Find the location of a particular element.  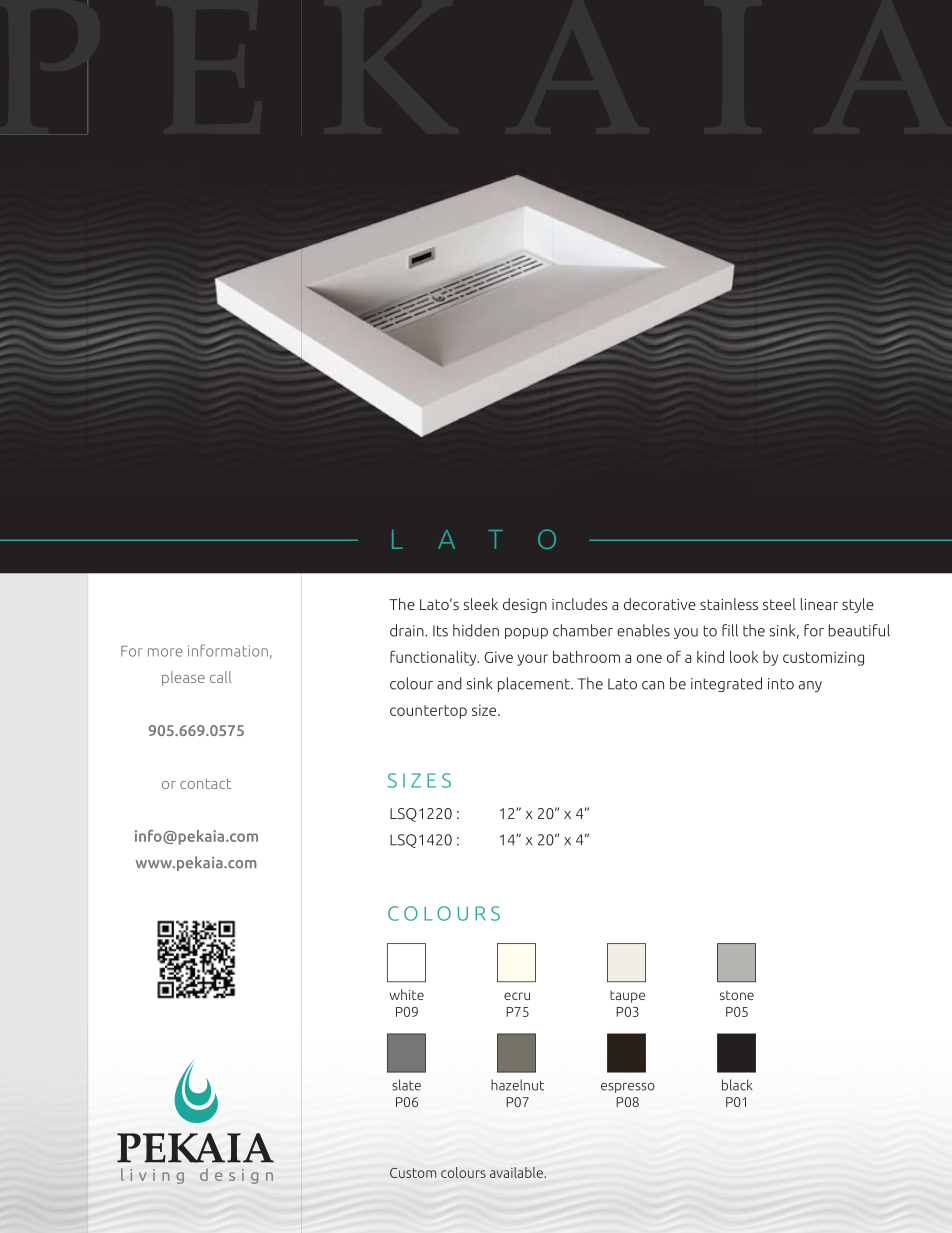

stone is located at coordinates (737, 995).
